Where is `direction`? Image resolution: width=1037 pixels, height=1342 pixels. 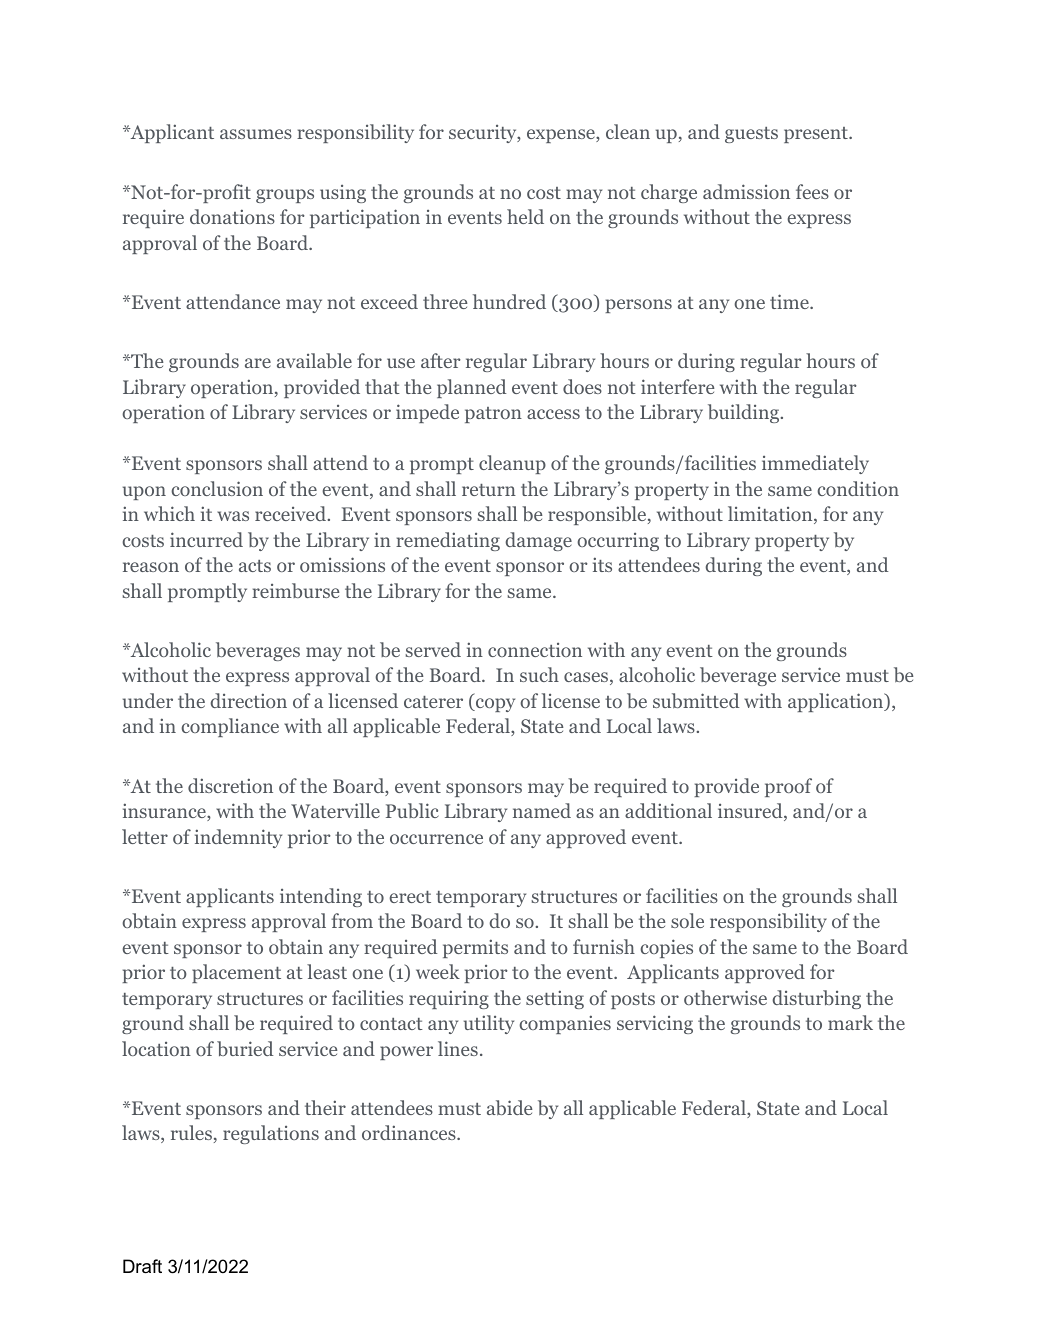
direction is located at coordinates (248, 700).
